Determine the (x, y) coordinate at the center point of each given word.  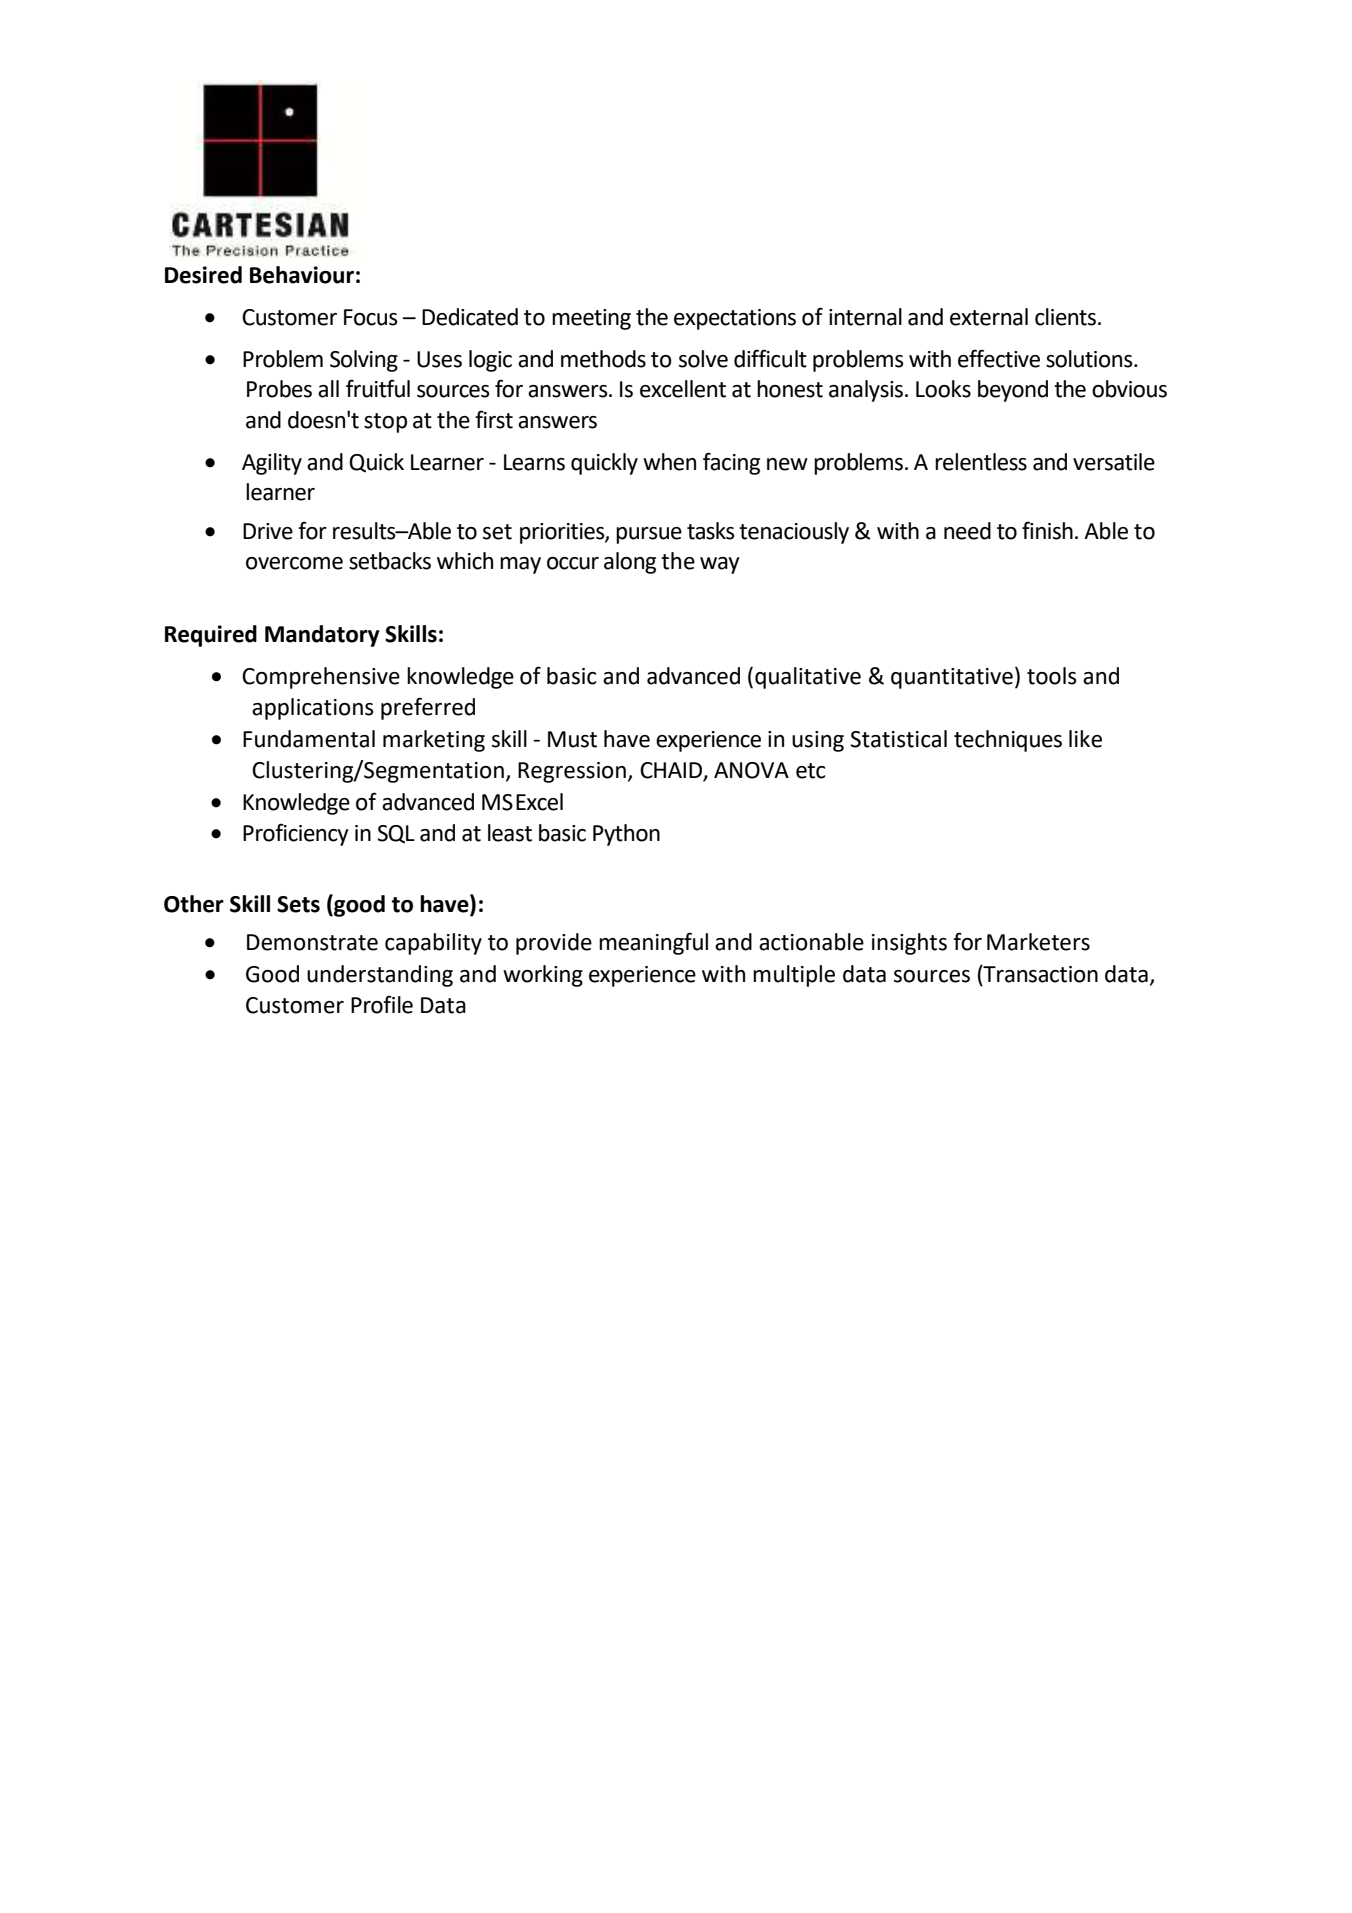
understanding (380, 976)
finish (1047, 530)
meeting (591, 319)
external (989, 317)
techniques (1008, 741)
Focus (371, 317)
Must (572, 739)
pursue (649, 535)
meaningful (653, 943)
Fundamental (309, 739)
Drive (268, 531)
